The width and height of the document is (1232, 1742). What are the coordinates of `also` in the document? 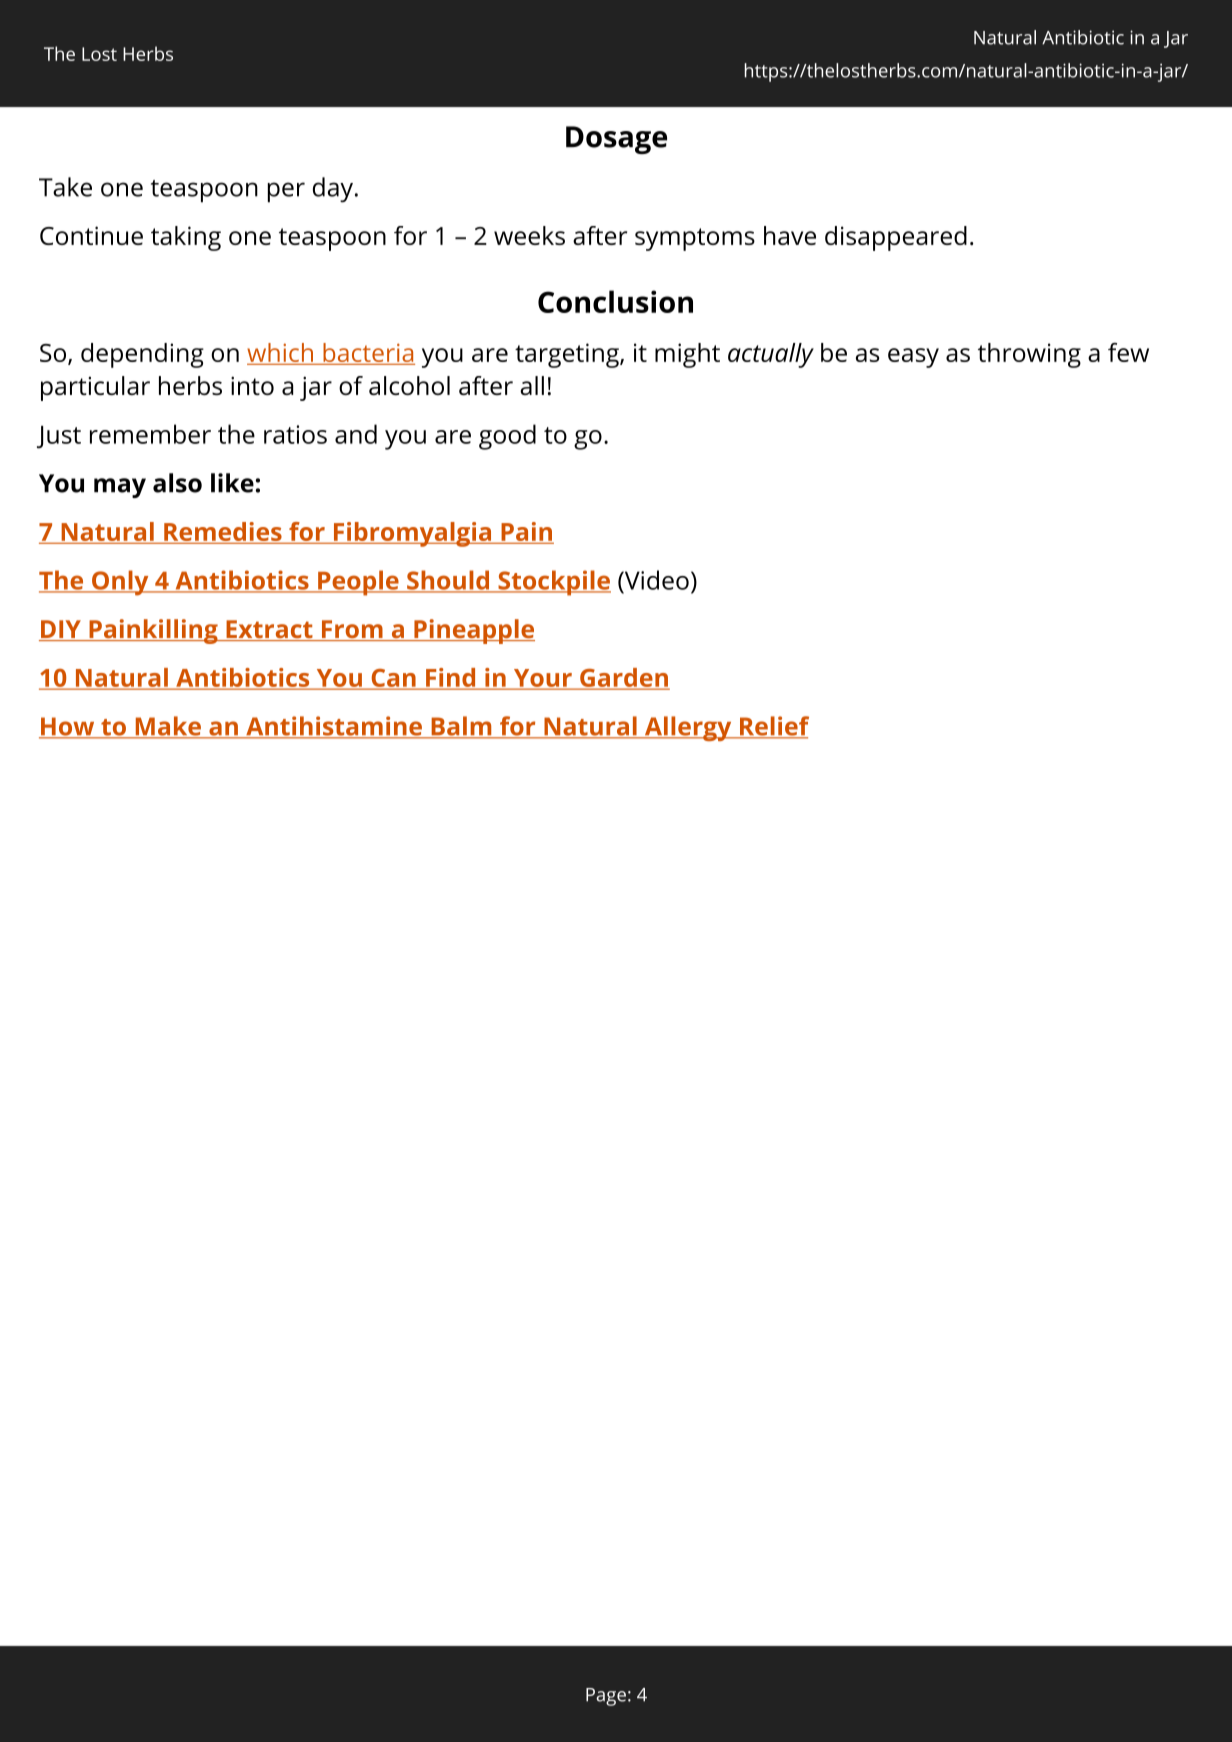 It's located at (177, 483).
